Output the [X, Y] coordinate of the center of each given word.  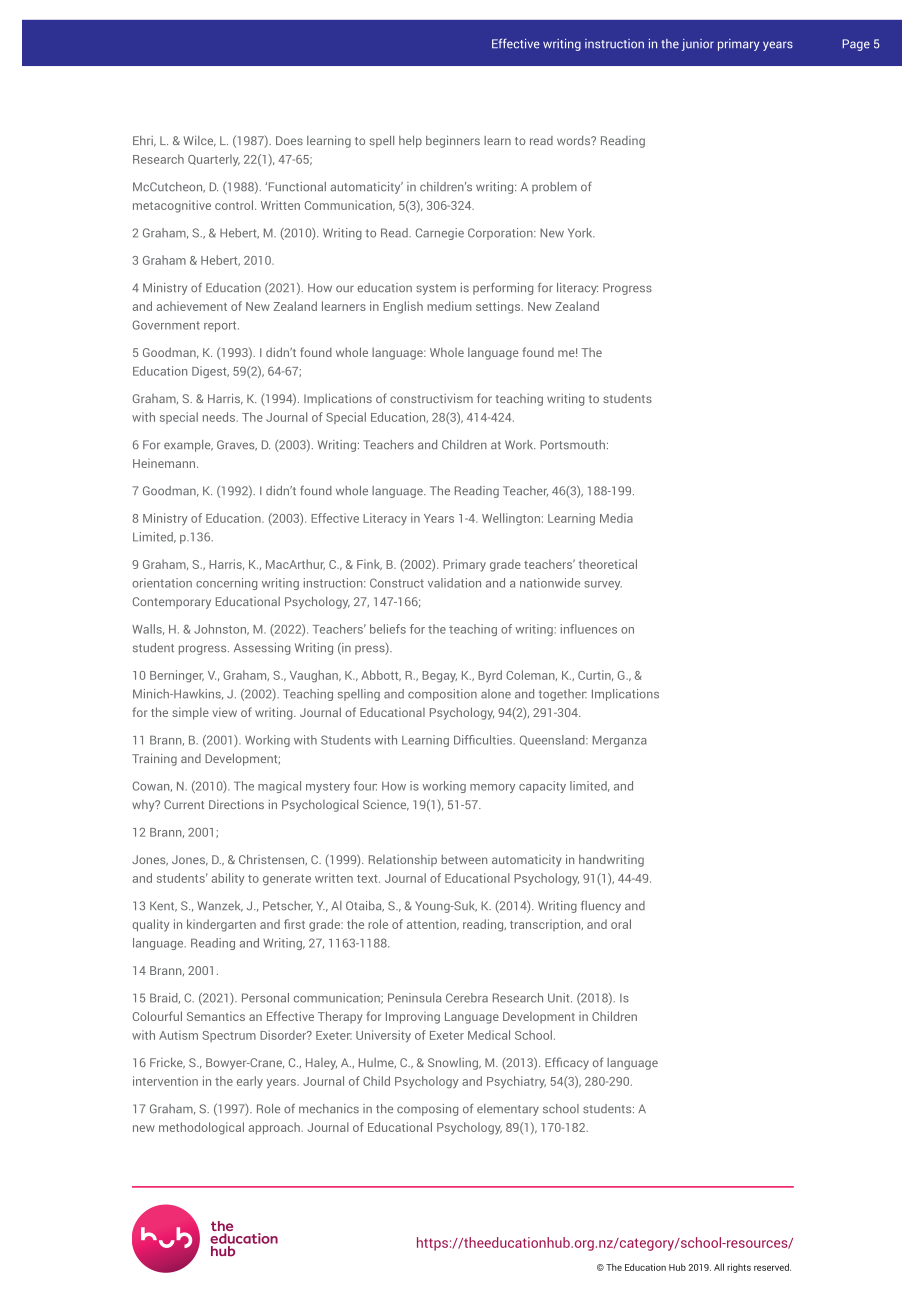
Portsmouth [572, 445]
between [464, 859]
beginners [453, 141]
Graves [237, 445]
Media [616, 518]
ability [228, 879]
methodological [201, 1128]
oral [621, 924]
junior [698, 45]
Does [289, 140]
